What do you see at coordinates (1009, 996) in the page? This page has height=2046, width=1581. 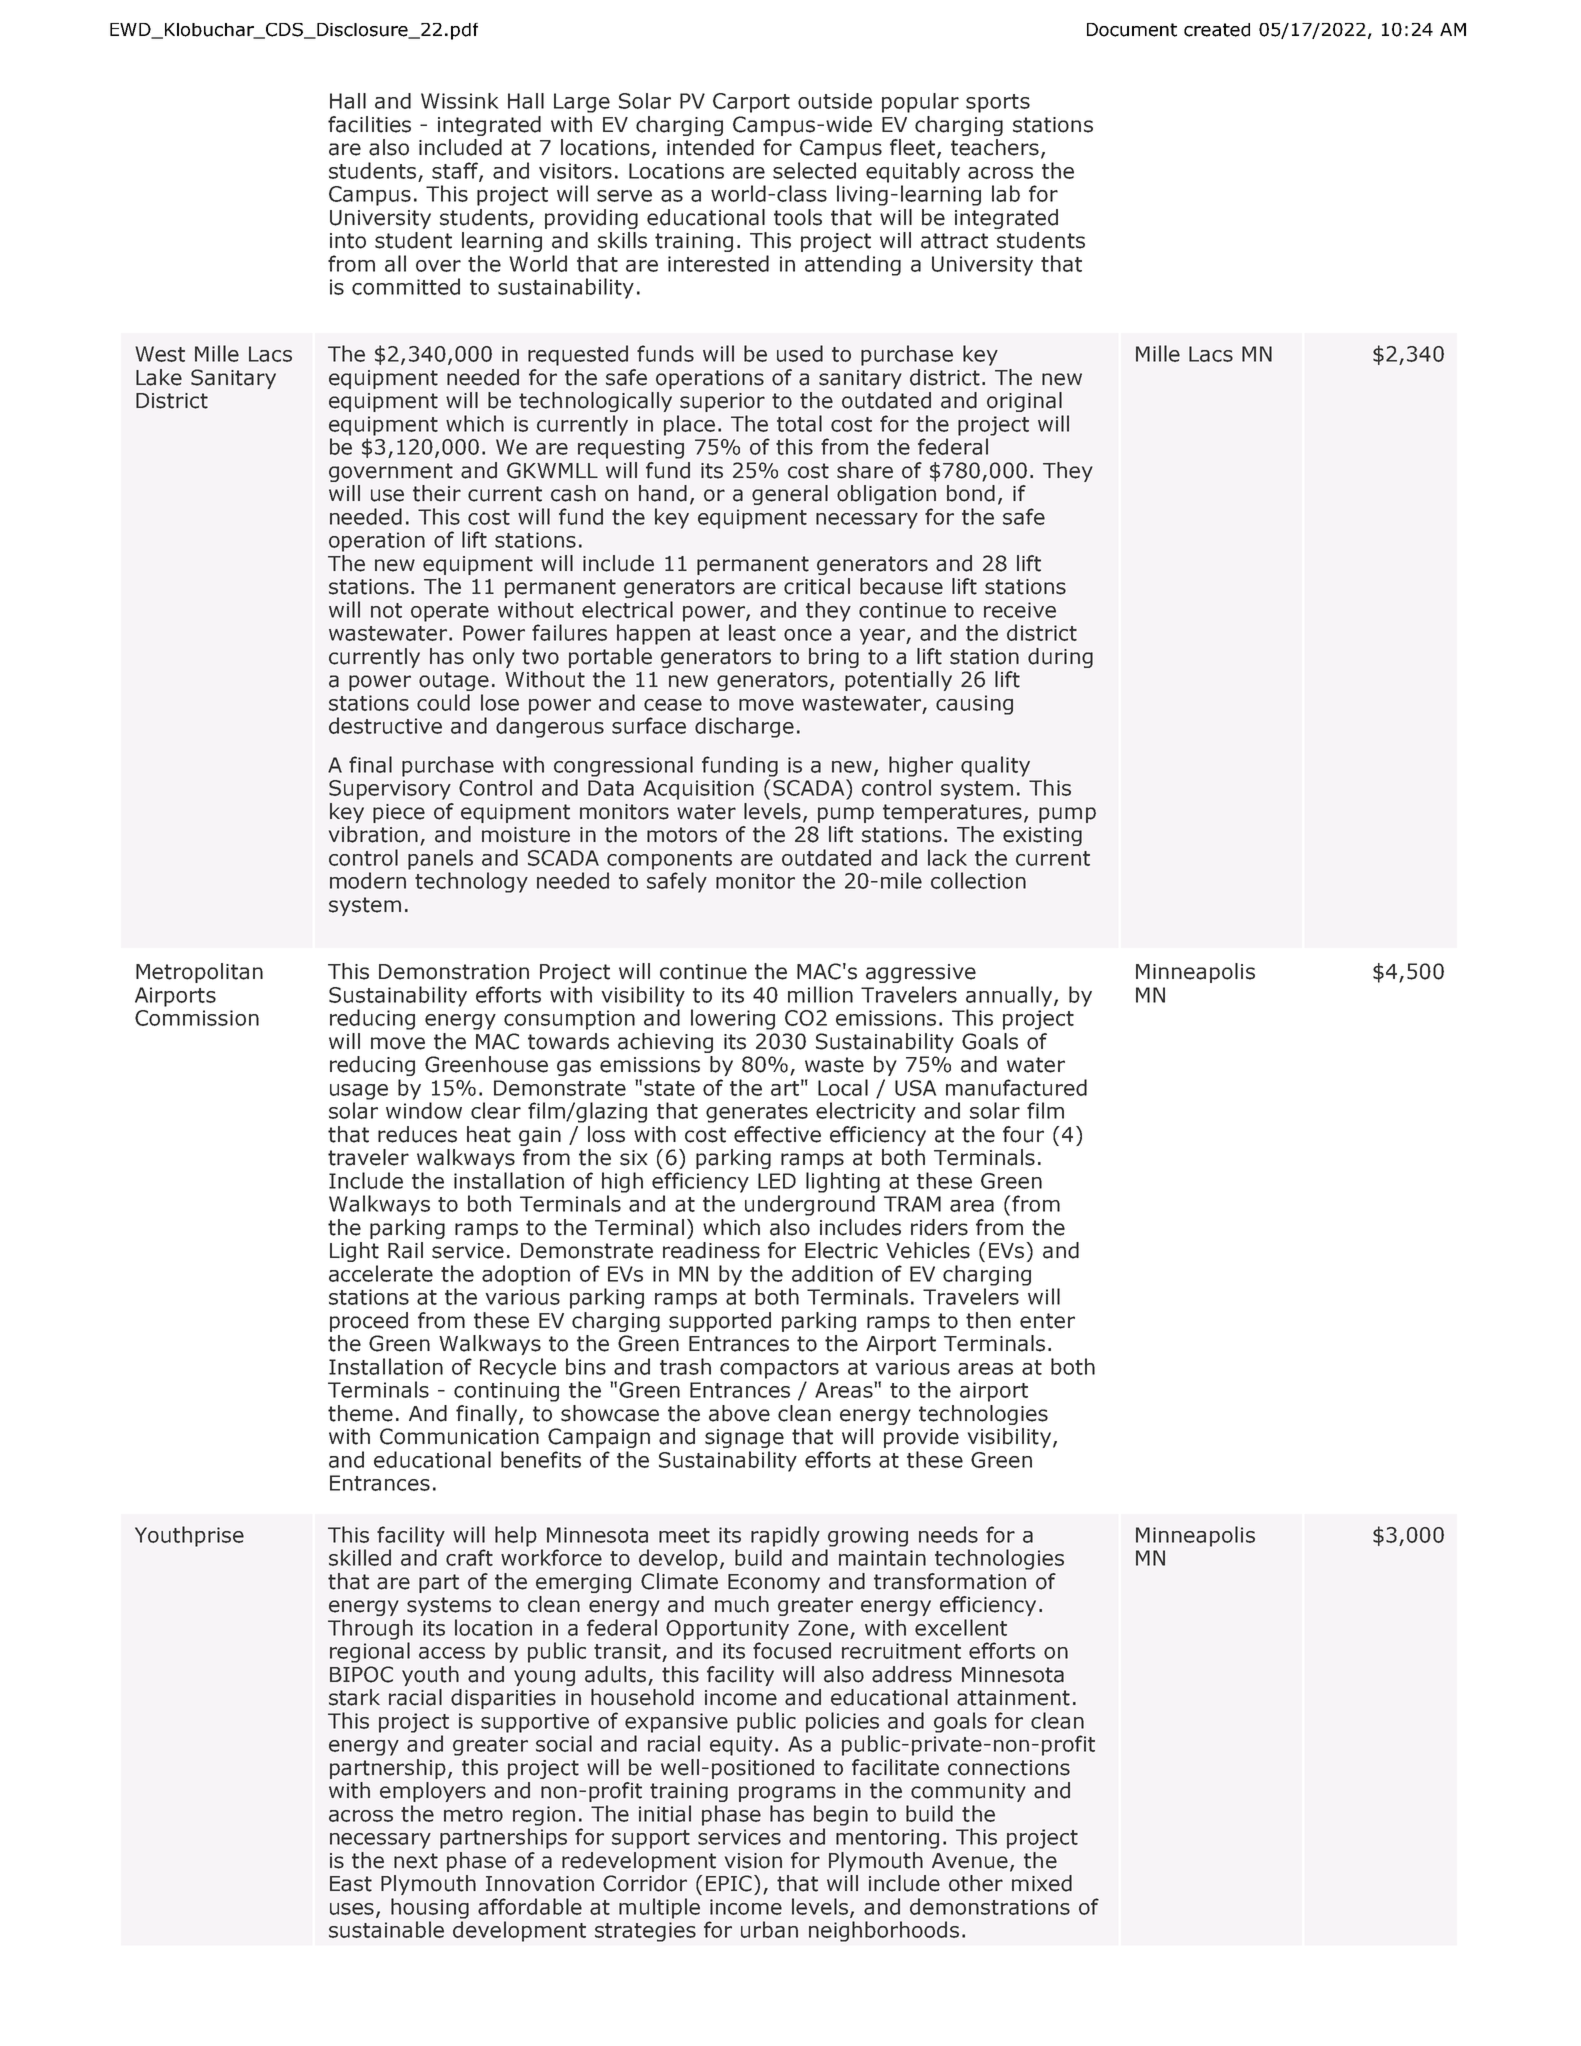 I see `annually` at bounding box center [1009, 996].
